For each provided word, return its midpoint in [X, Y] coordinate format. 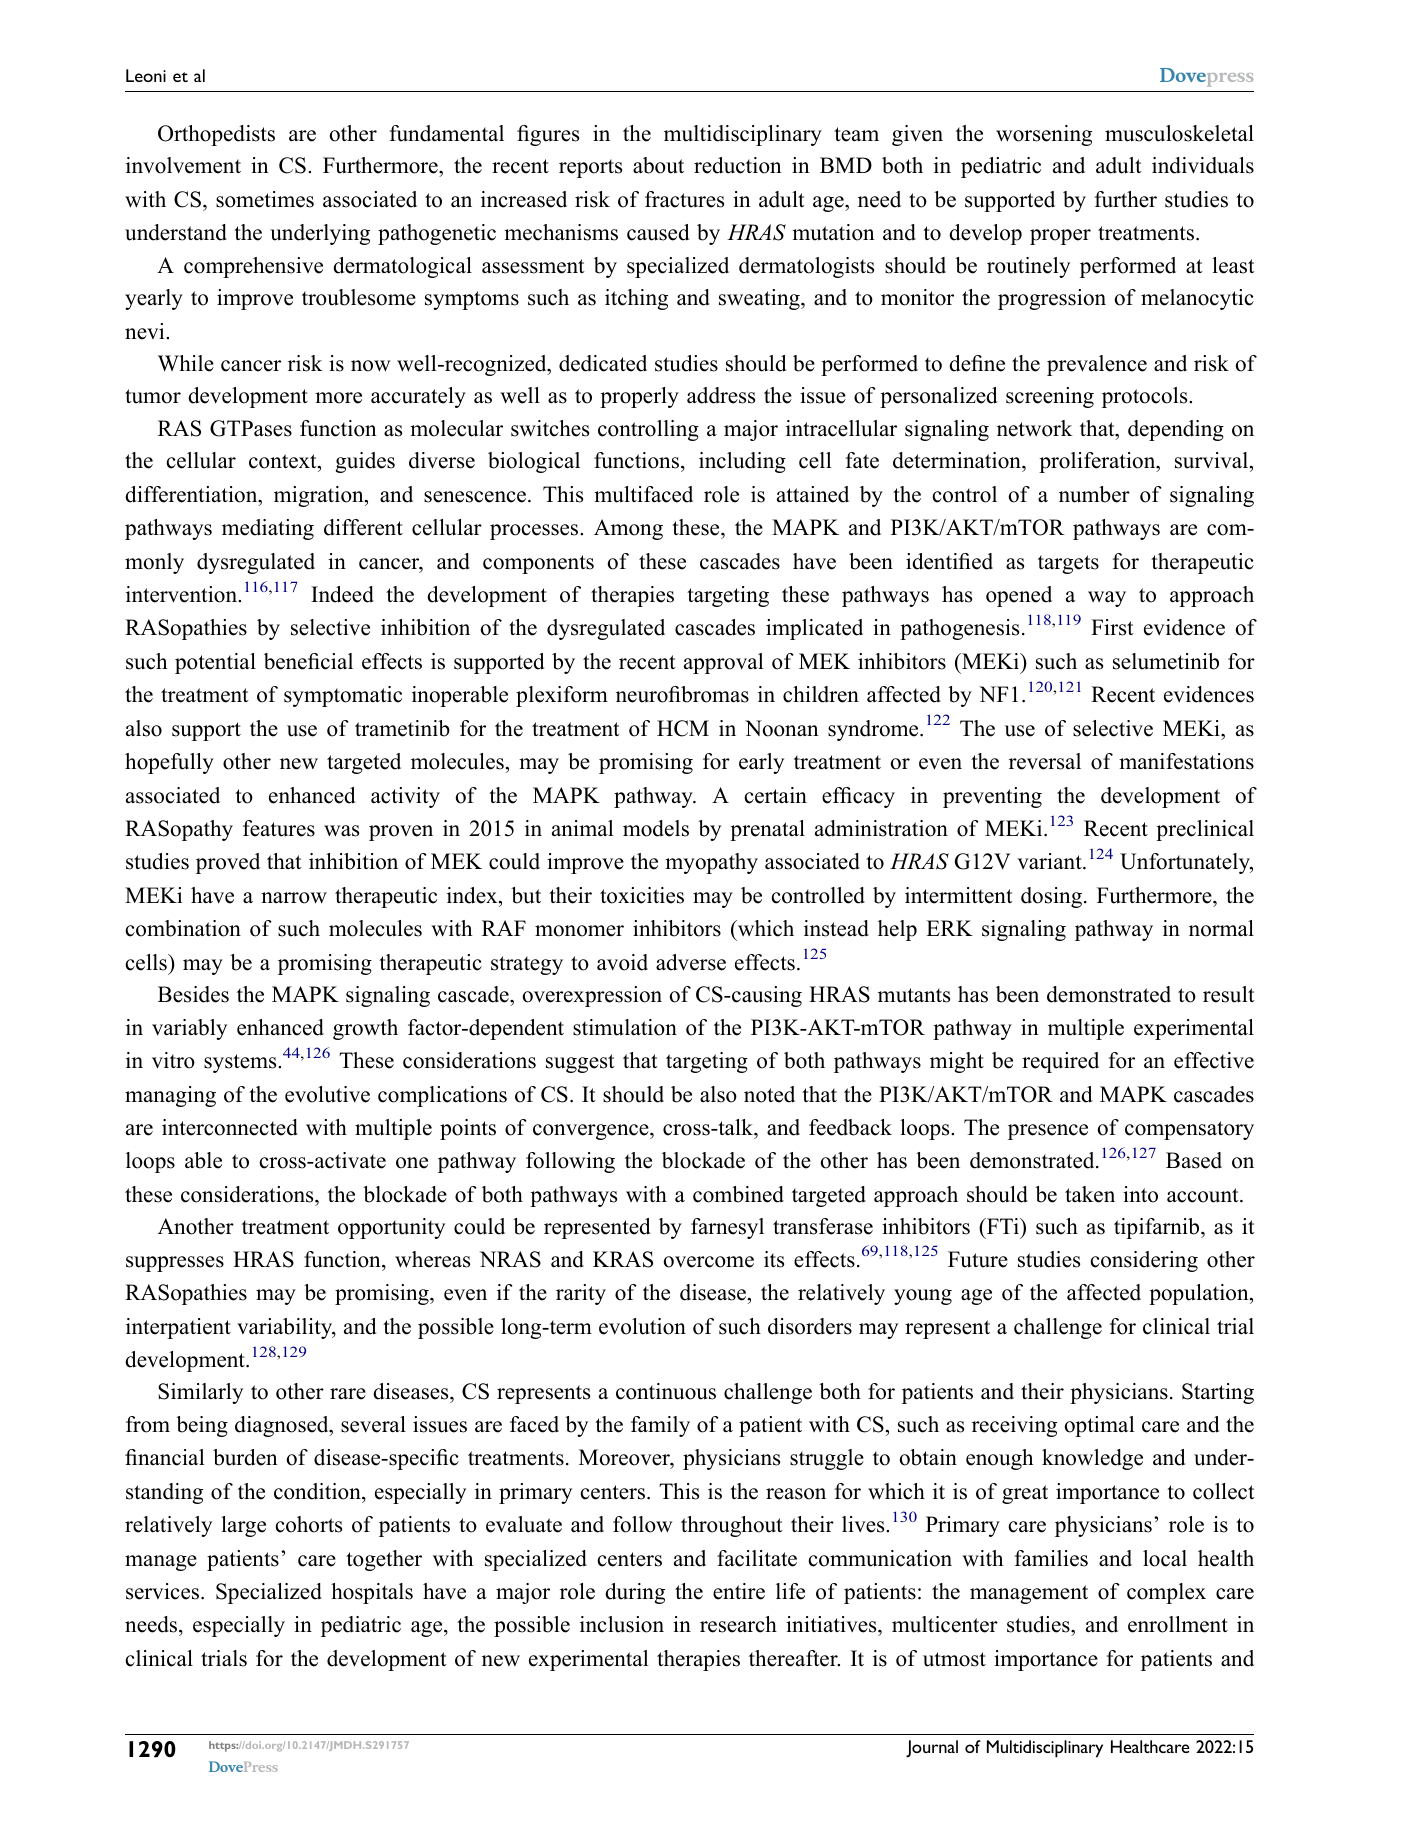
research [738, 1624]
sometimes [265, 199]
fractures [684, 199]
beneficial [308, 661]
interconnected [230, 1127]
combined [738, 1194]
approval [724, 663]
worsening [1044, 135]
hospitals [372, 1593]
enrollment [1178, 1624]
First [1112, 627]
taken [1090, 1194]
